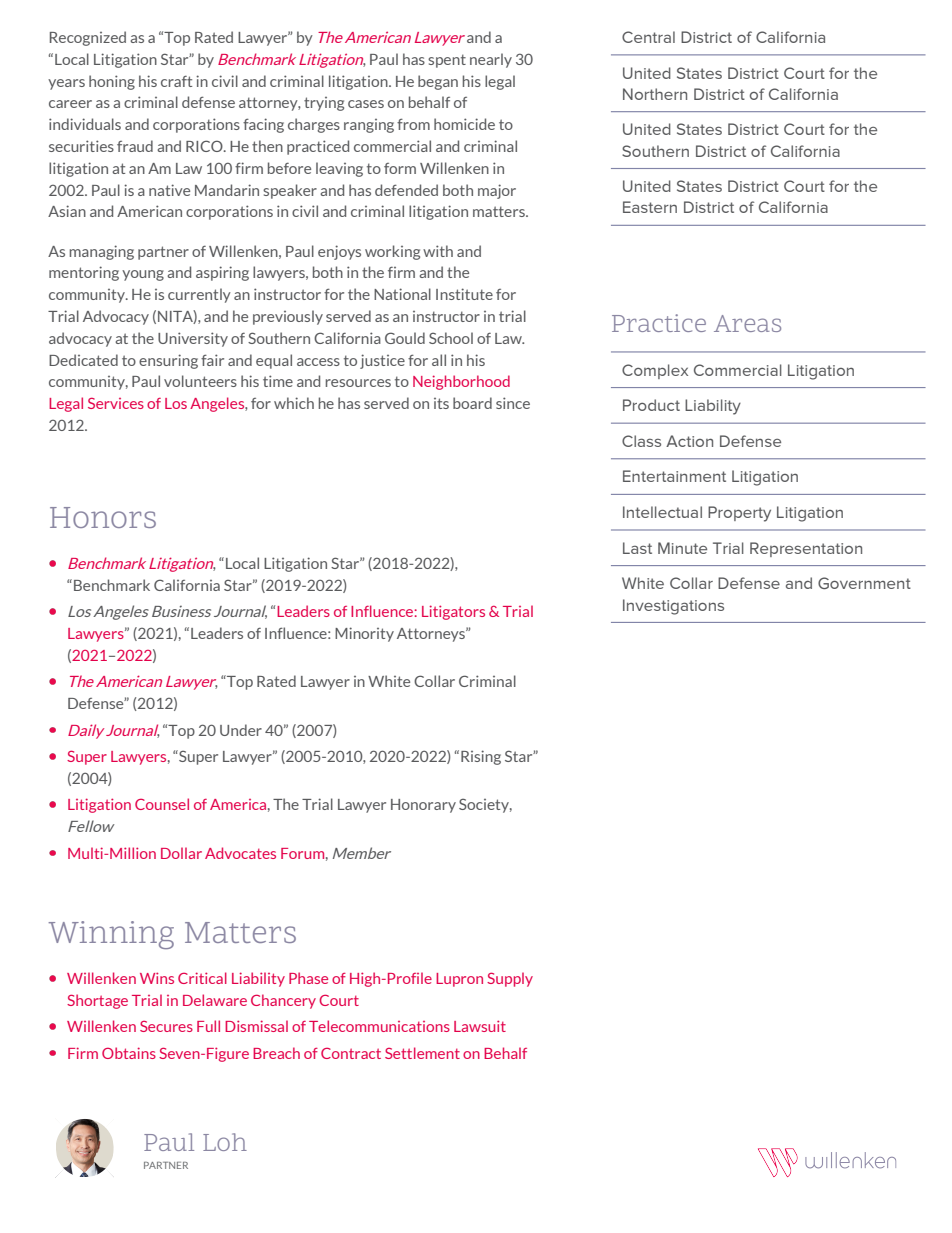 The height and width of the screenshot is (1233, 952). I want to click on young, so click(143, 275).
